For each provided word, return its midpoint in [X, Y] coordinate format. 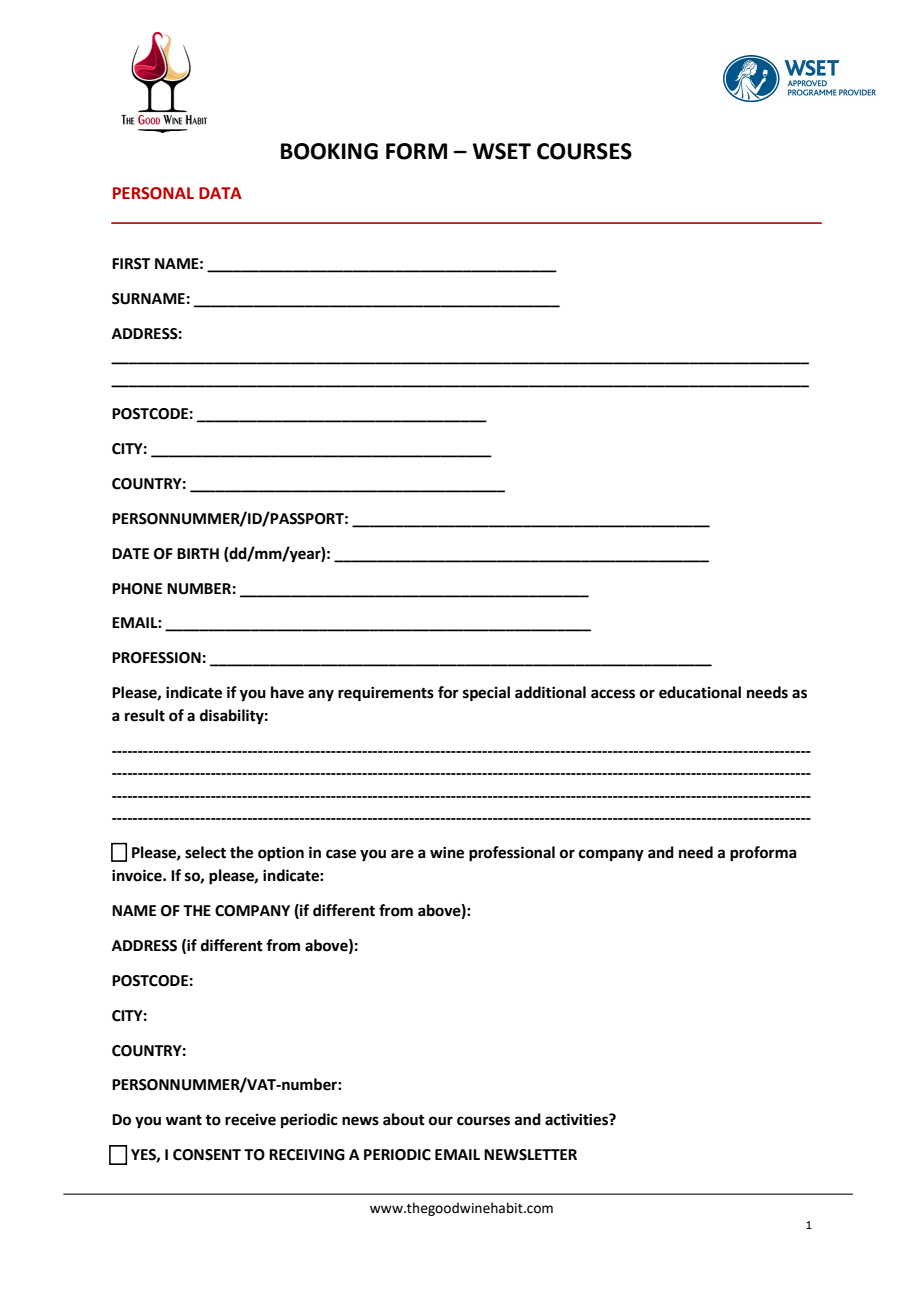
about [404, 1119]
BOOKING [329, 151]
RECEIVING [307, 1155]
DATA [220, 193]
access [613, 694]
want [184, 1120]
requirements [386, 694]
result [145, 715]
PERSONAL [153, 193]
